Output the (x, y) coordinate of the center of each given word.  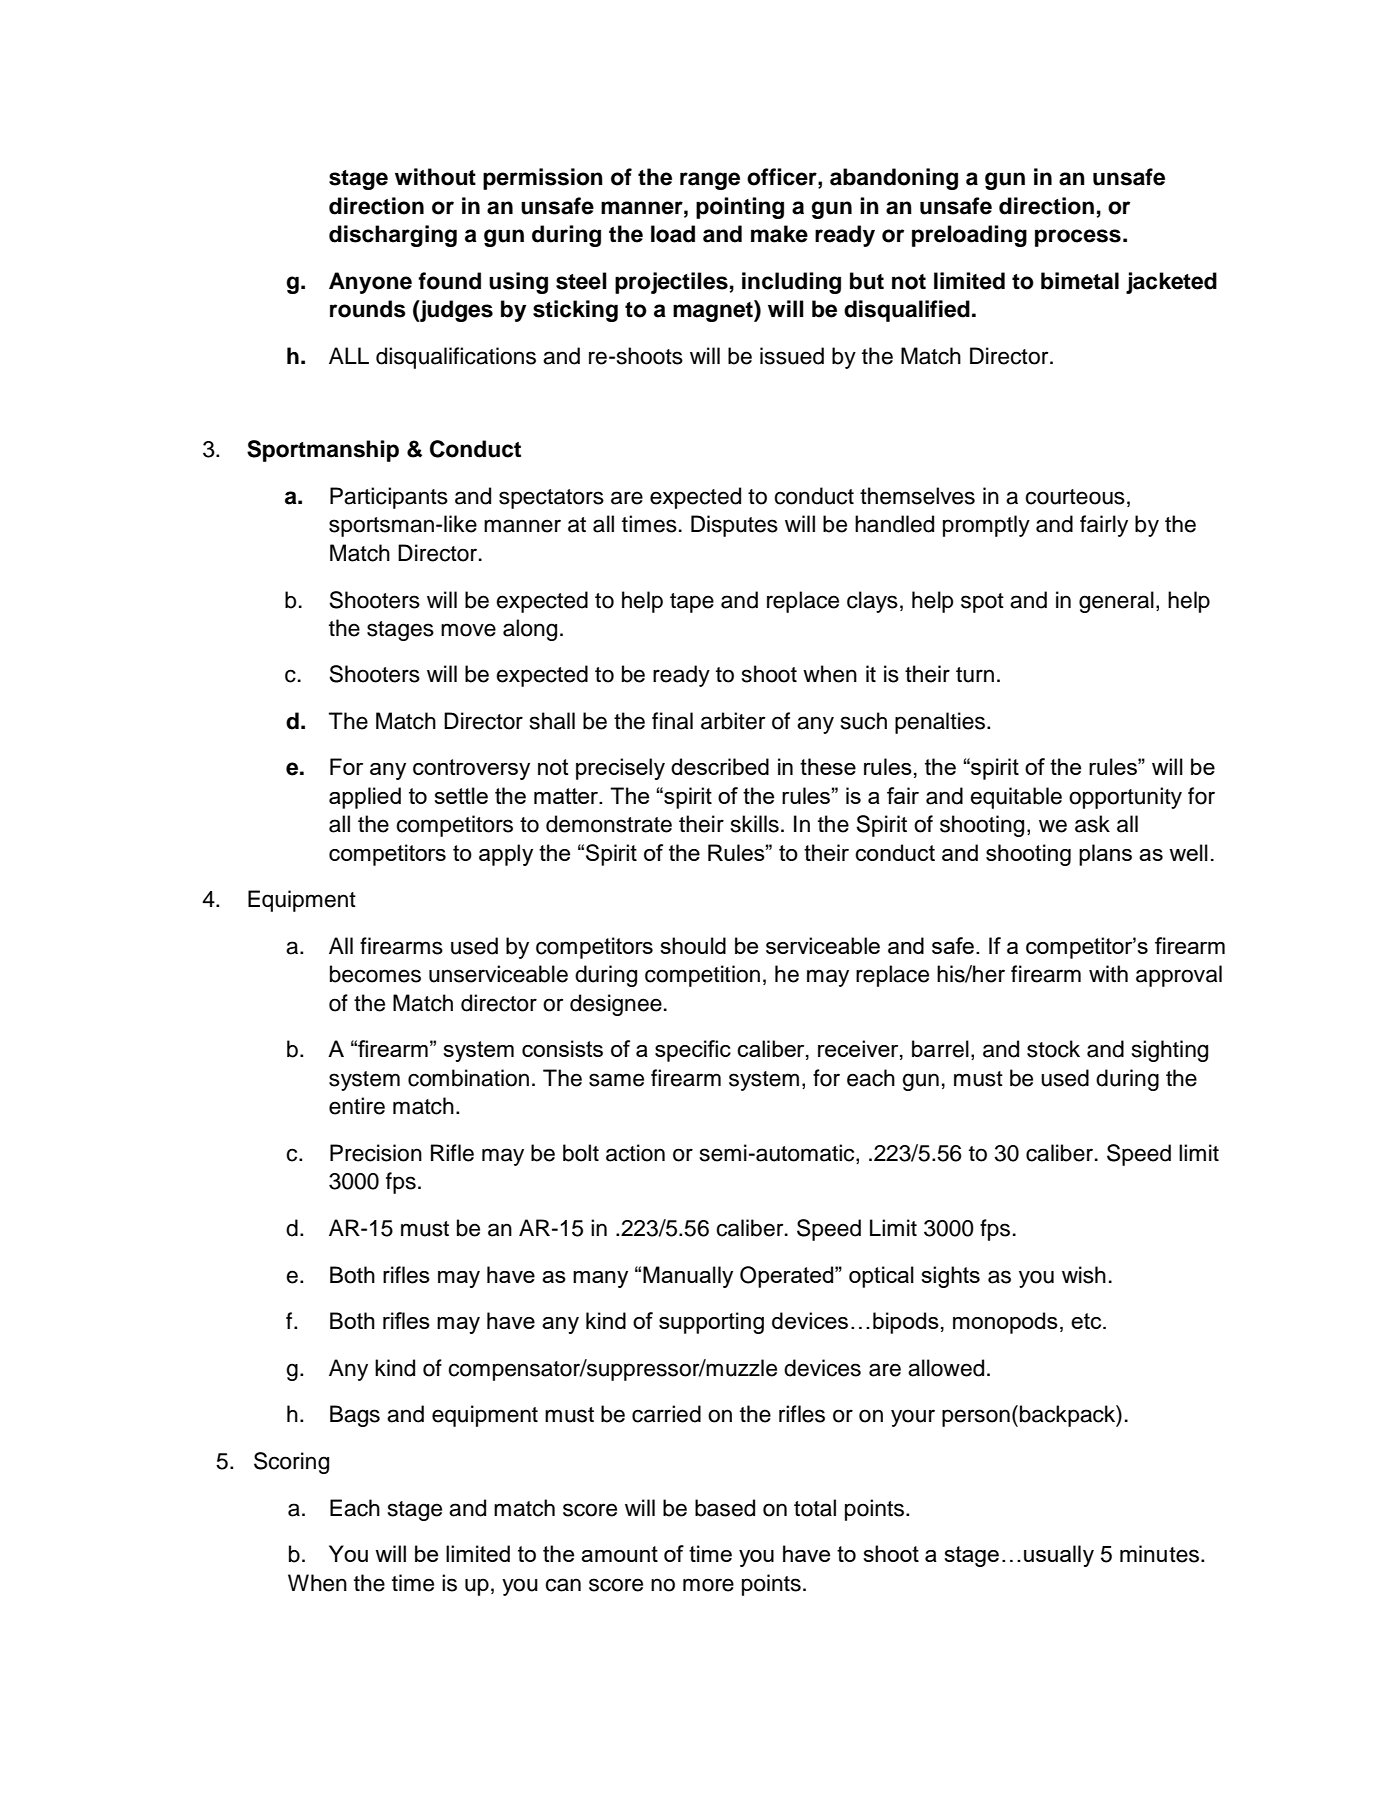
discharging (393, 236)
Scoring (291, 1463)
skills (755, 824)
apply (506, 855)
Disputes (734, 526)
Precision (376, 1153)
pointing (740, 208)
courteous (1075, 497)
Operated (788, 1277)
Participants (389, 498)
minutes (1161, 1554)
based (725, 1508)
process (1078, 238)
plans (1105, 855)
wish (1084, 1275)
